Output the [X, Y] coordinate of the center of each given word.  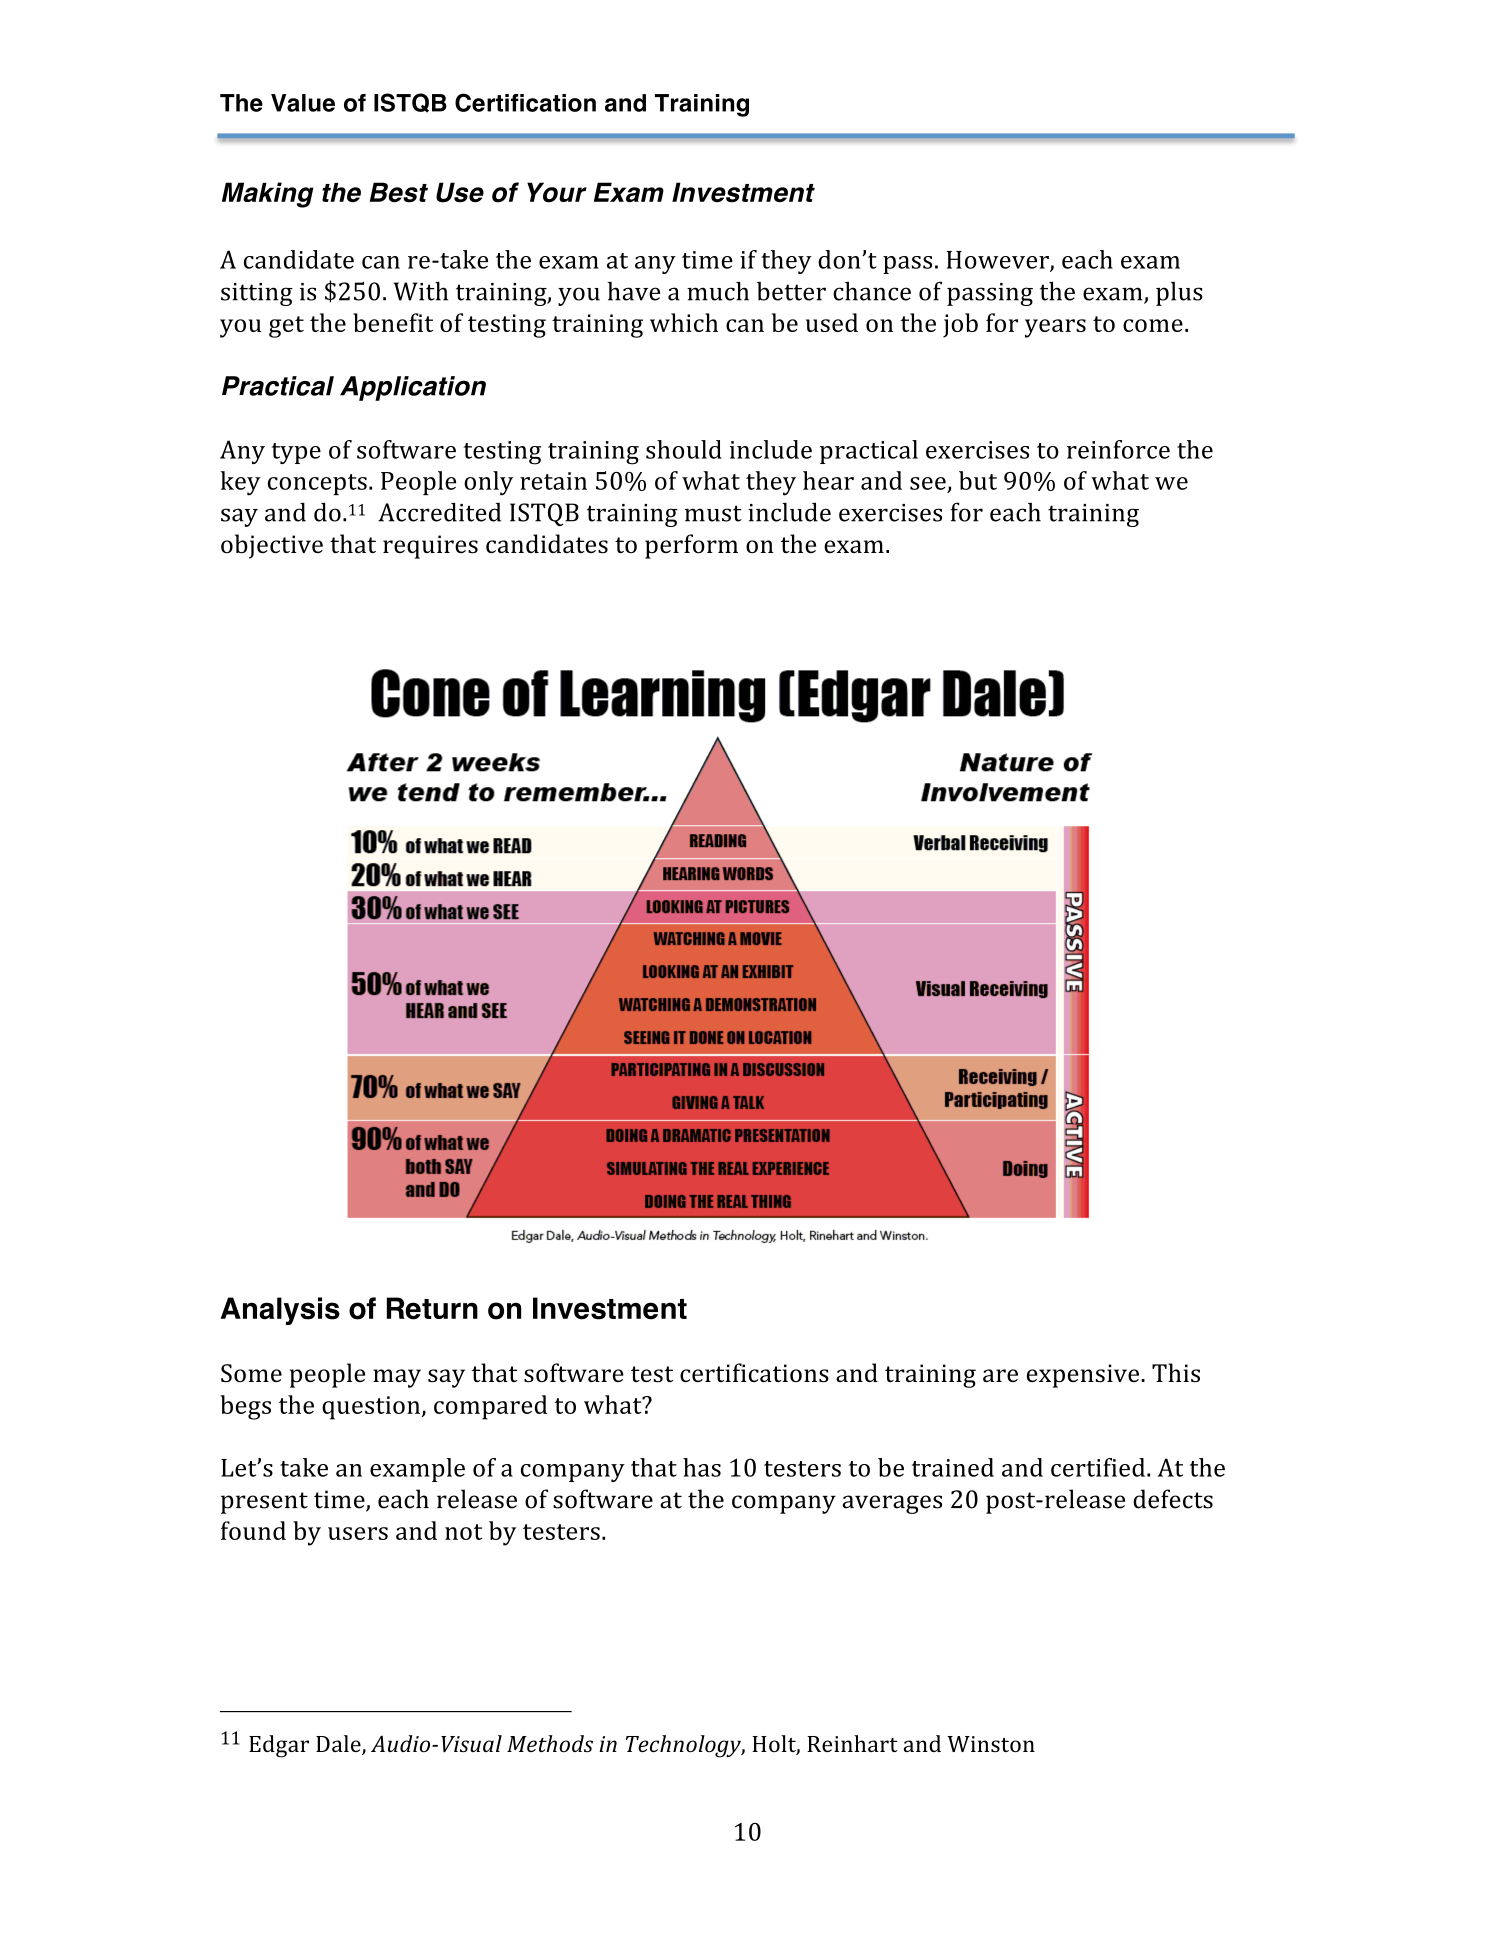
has [702, 1467]
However [999, 261]
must [713, 513]
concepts [317, 484]
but [978, 480]
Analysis [280, 1311]
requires [430, 547]
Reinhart [852, 1743]
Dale [339, 1745]
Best [399, 192]
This [1176, 1372]
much [718, 291]
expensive [1083, 1376]
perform [691, 546]
